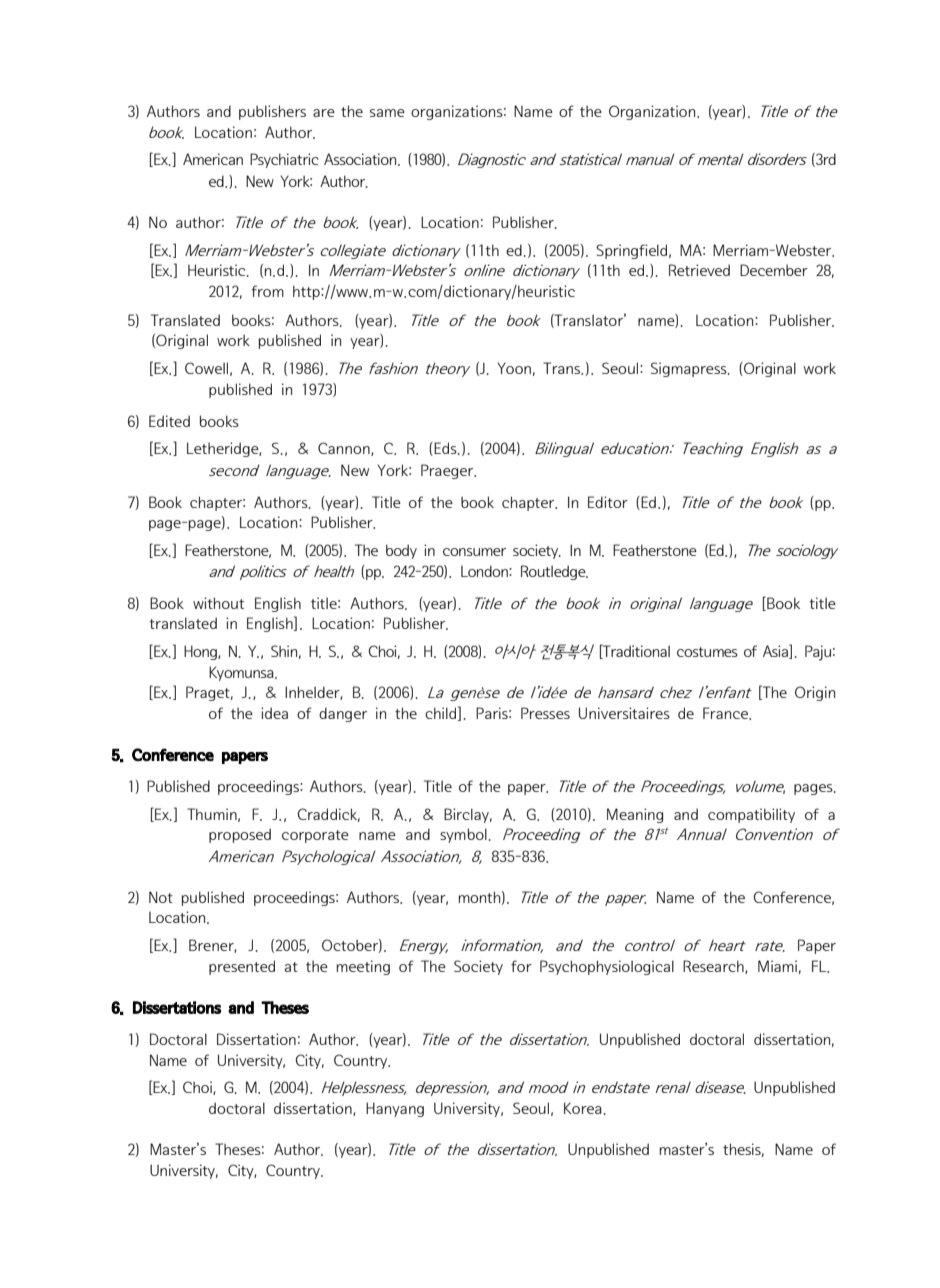  I want to click on France, so click(726, 713).
